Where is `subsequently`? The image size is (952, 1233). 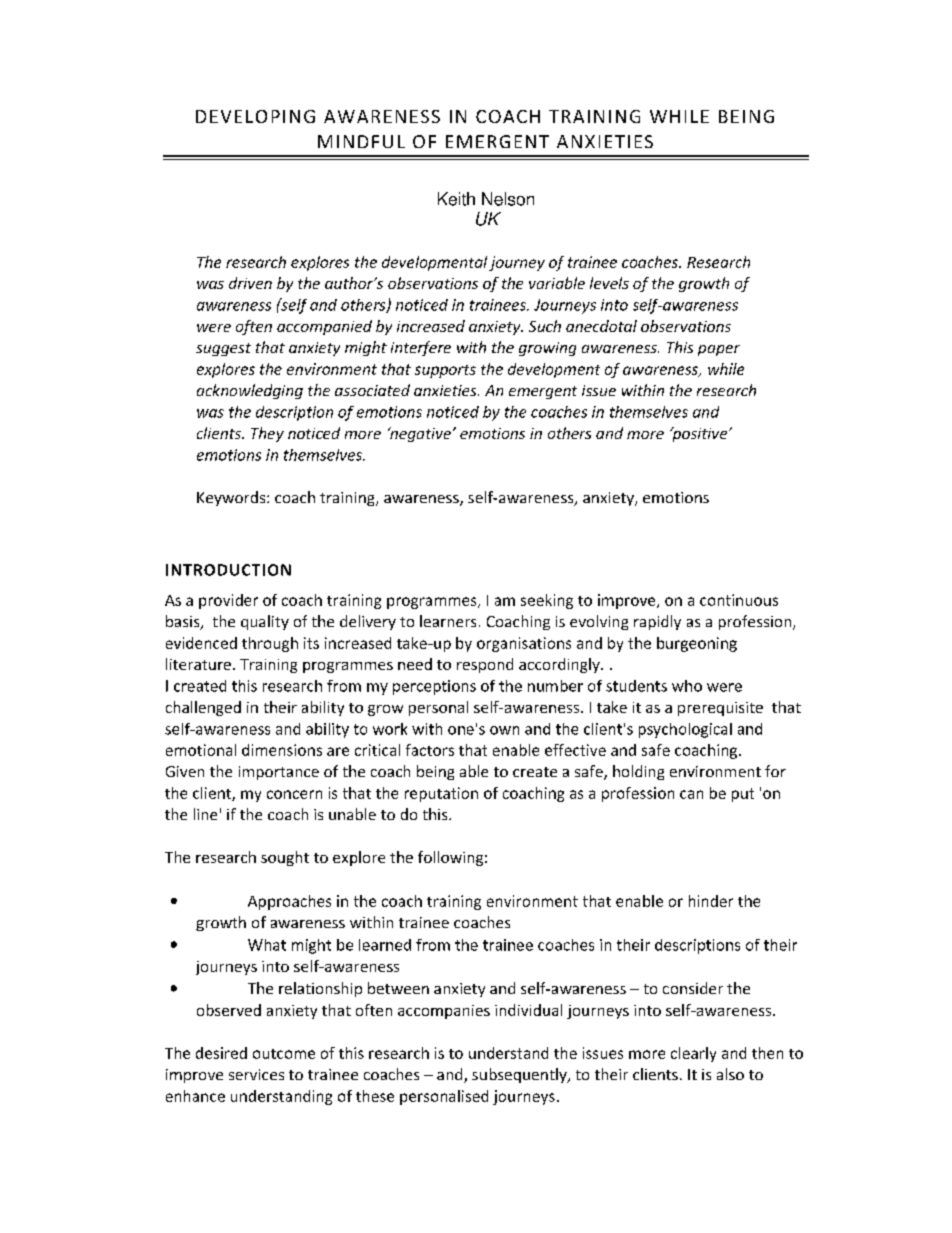 subsequently is located at coordinates (520, 1075).
